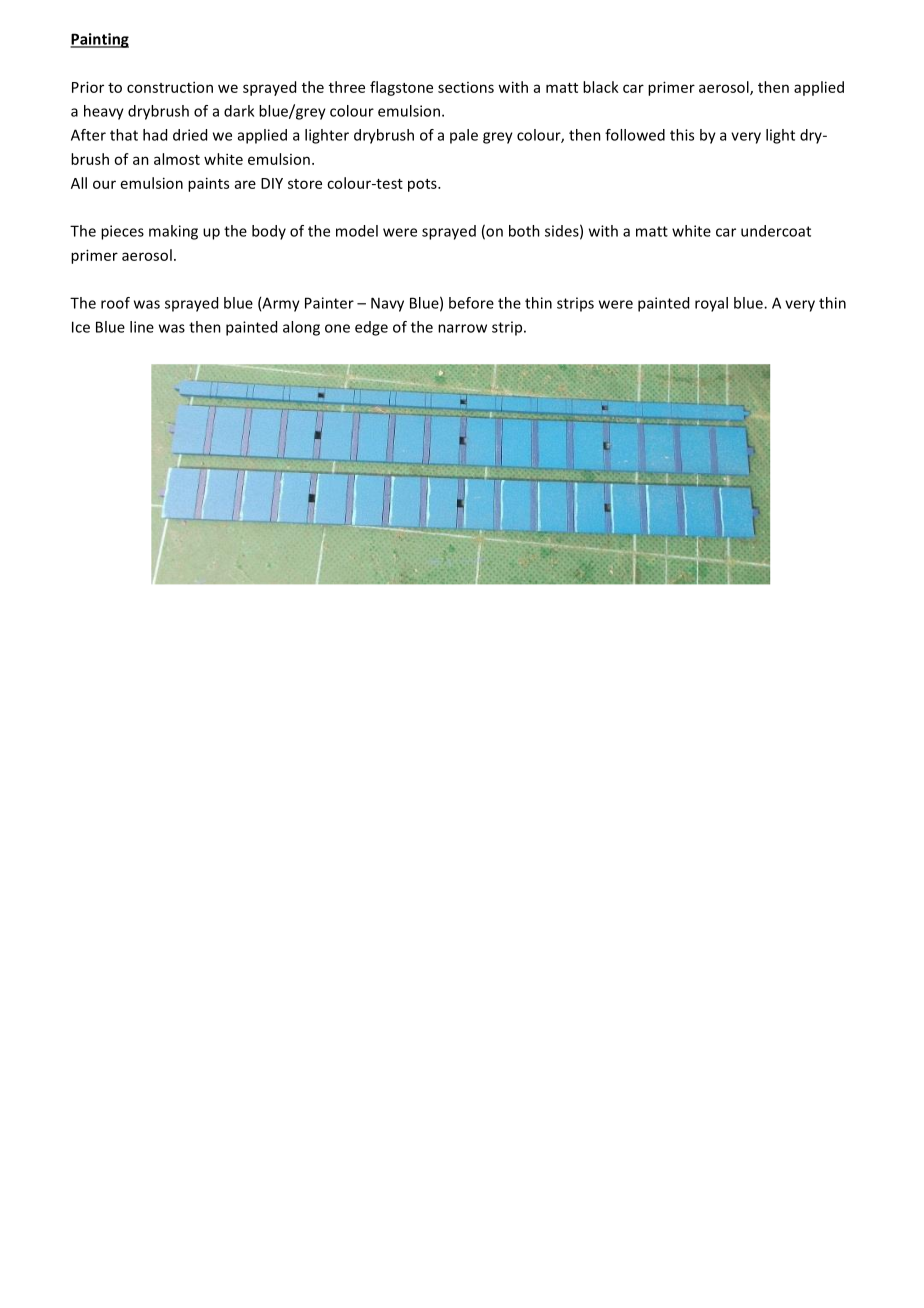 This image has height=1308, width=924. Describe the element at coordinates (466, 87) in the image. I see `sections` at that location.
